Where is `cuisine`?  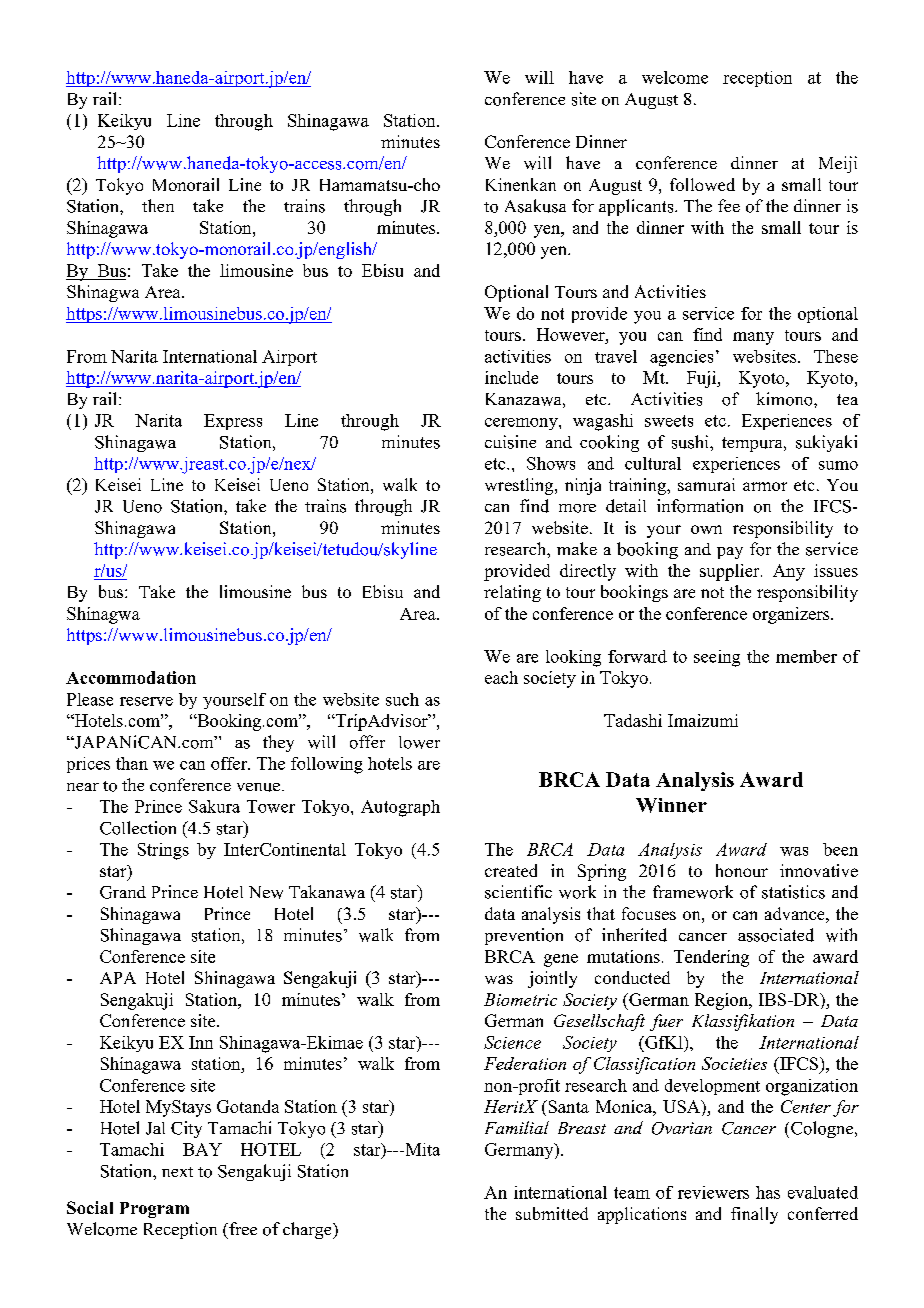 cuisine is located at coordinates (510, 442).
